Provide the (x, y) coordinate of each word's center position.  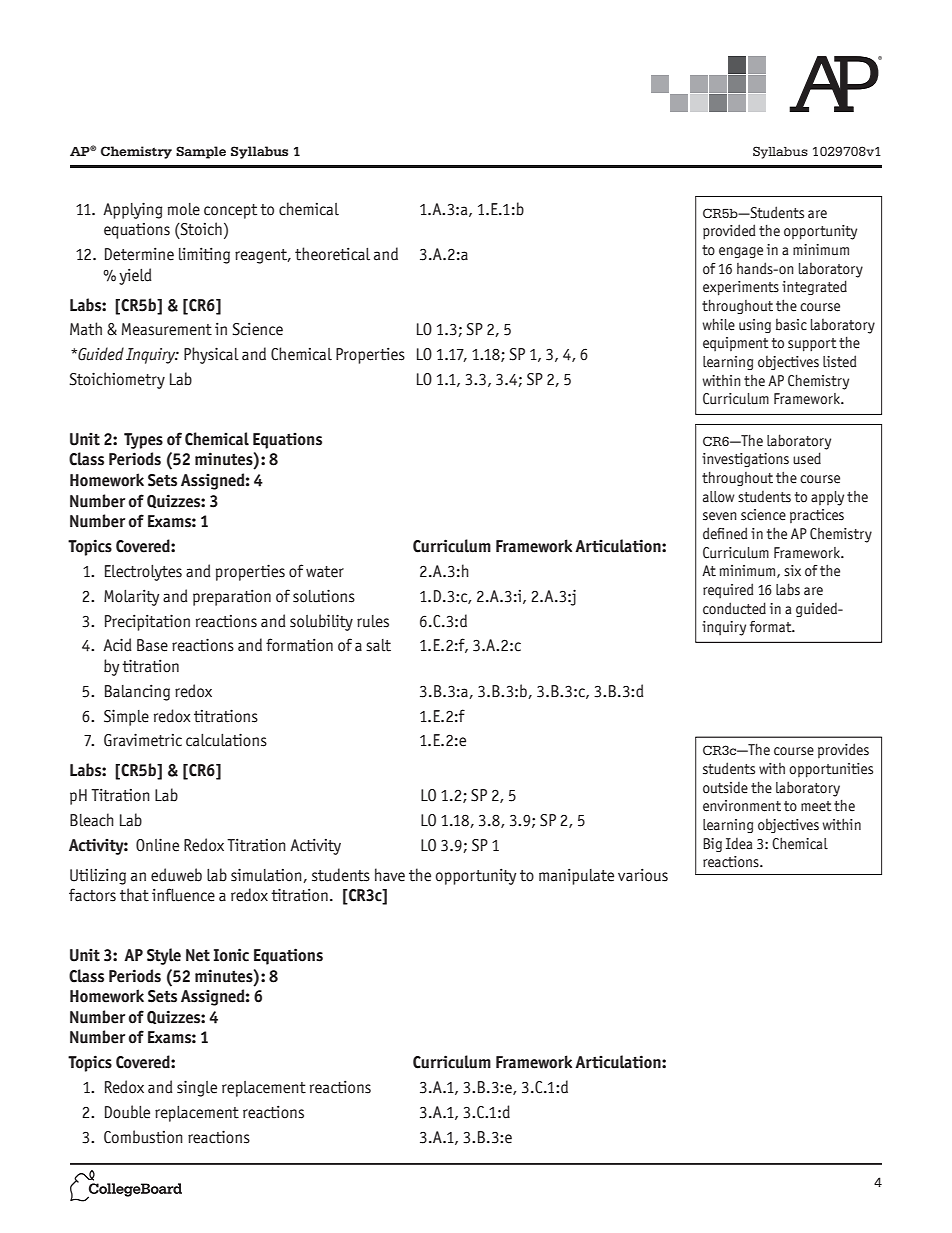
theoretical (332, 254)
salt (378, 645)
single (197, 1088)
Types (143, 441)
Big (712, 845)
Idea (739, 844)
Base (152, 645)
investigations (745, 460)
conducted (734, 608)
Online (157, 845)
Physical (211, 355)
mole (184, 209)
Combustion (143, 1137)
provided (729, 231)
